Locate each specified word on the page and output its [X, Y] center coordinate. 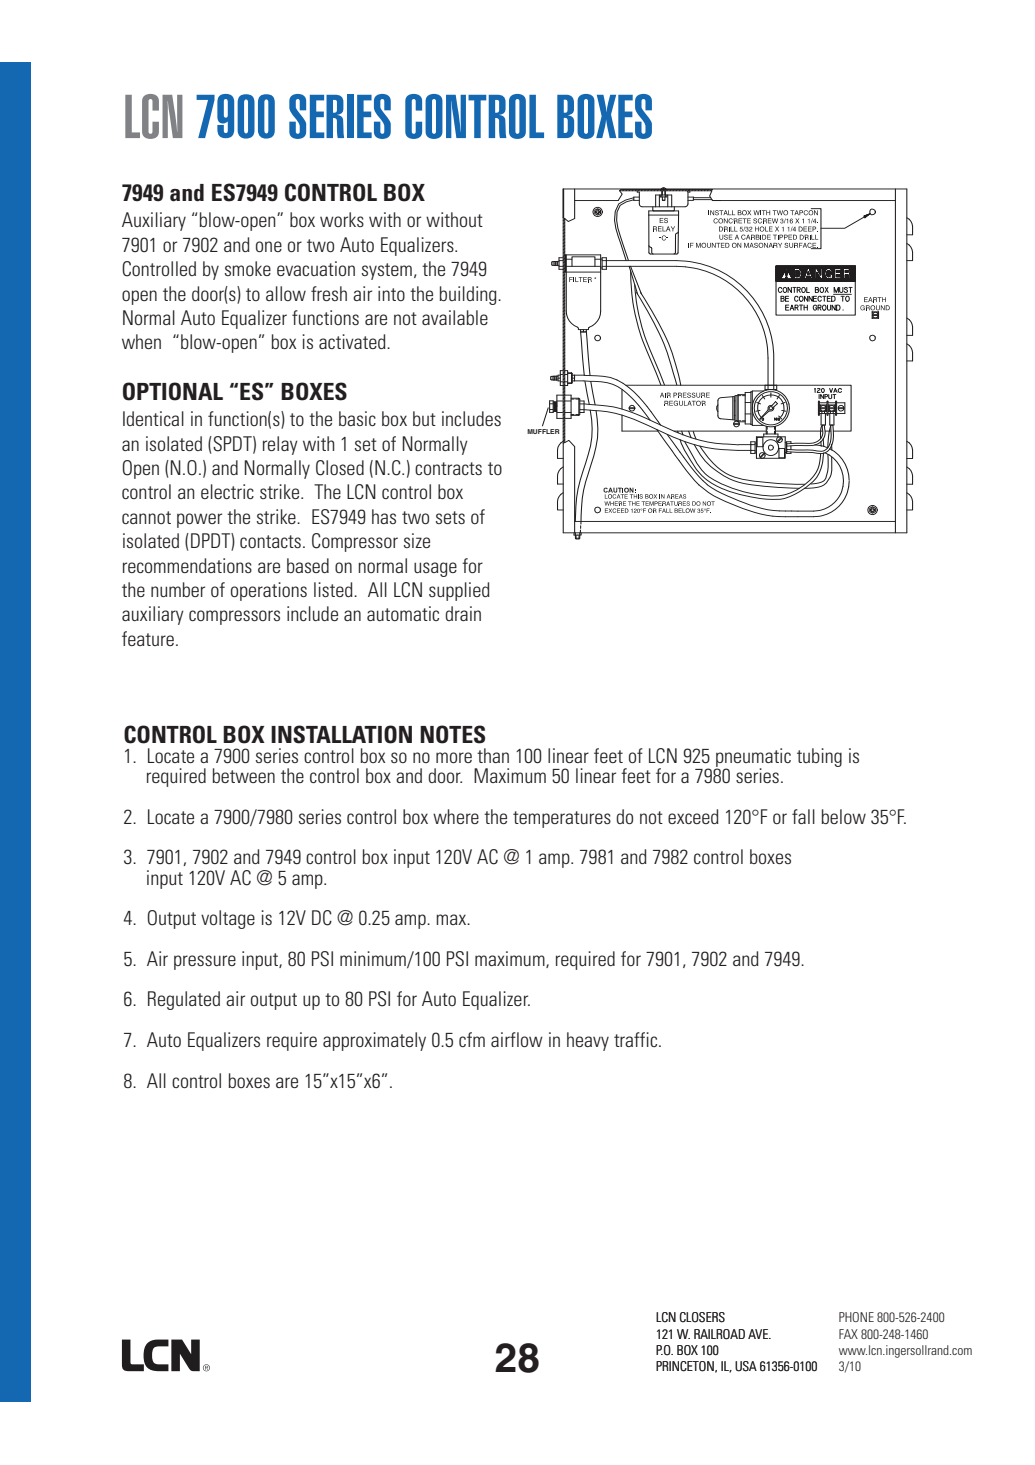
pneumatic [753, 758]
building [469, 295]
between [243, 775]
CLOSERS [702, 1317]
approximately [374, 1041]
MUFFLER [543, 431]
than [493, 755]
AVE [759, 1334]
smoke [248, 268]
